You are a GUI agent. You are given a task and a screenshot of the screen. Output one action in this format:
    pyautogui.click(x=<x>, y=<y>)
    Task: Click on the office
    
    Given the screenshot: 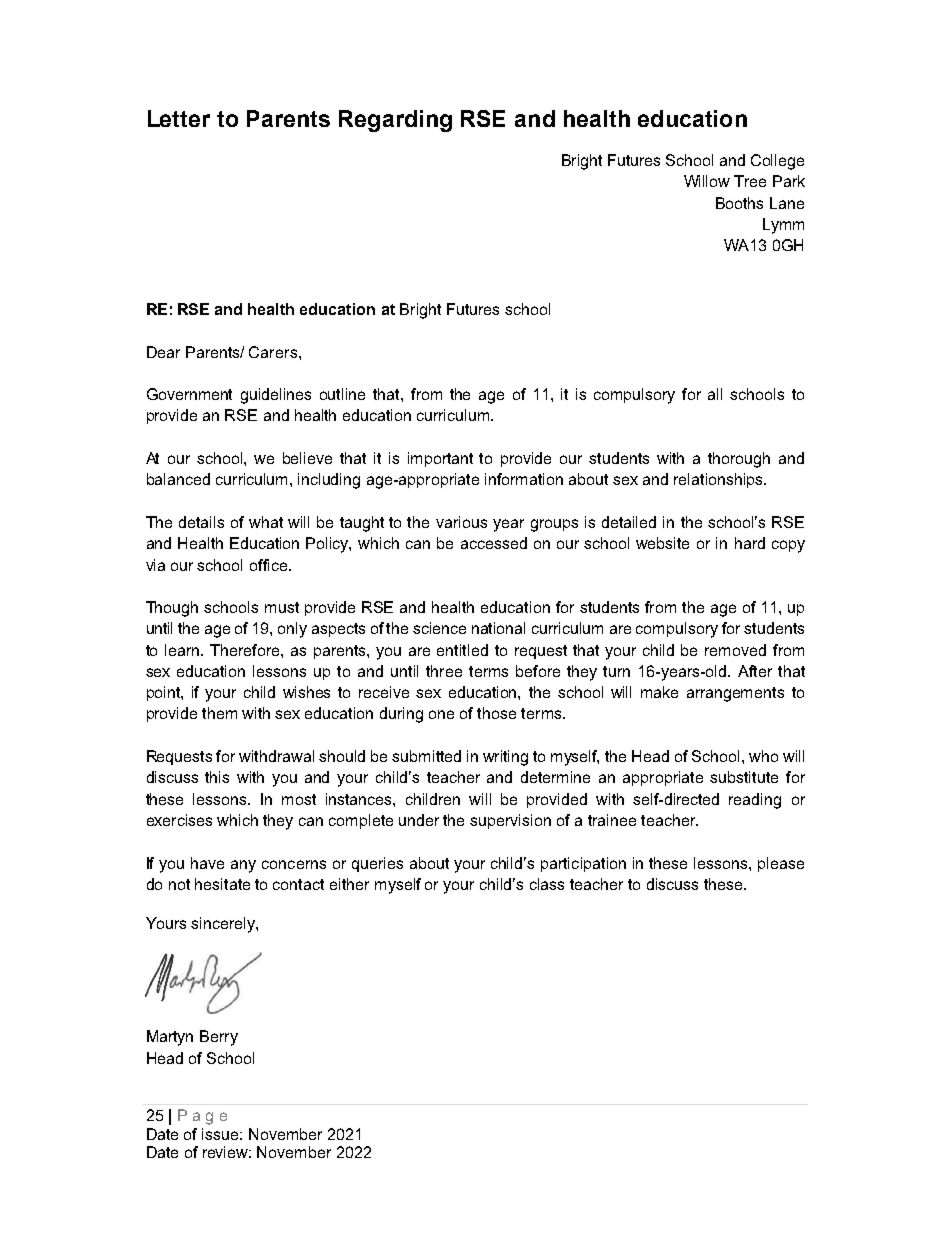 What is the action you would take?
    pyautogui.click(x=270, y=565)
